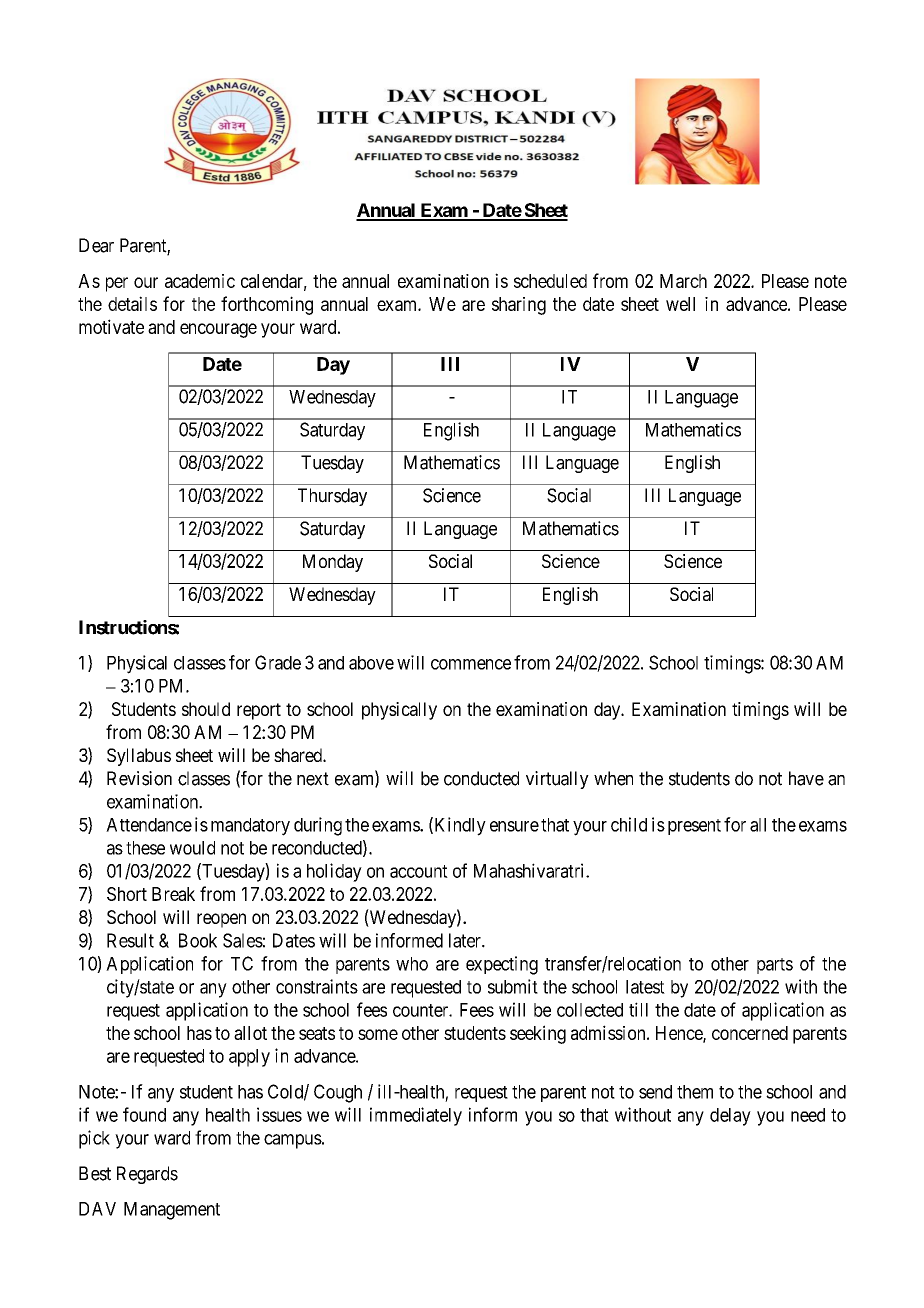  Describe the element at coordinates (519, 306) in the page. I see `sharing` at that location.
